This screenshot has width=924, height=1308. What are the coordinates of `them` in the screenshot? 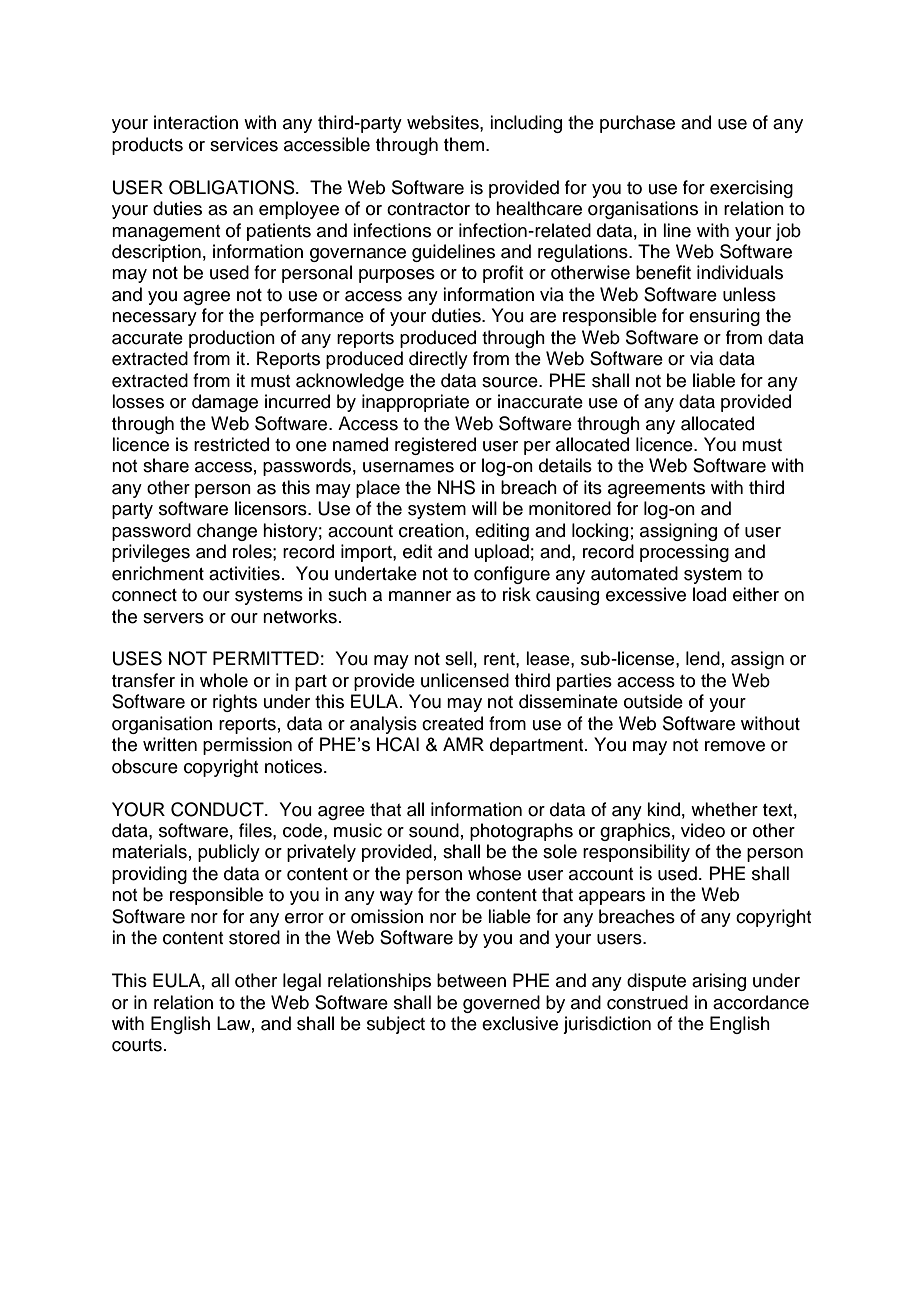 It's located at (464, 144).
